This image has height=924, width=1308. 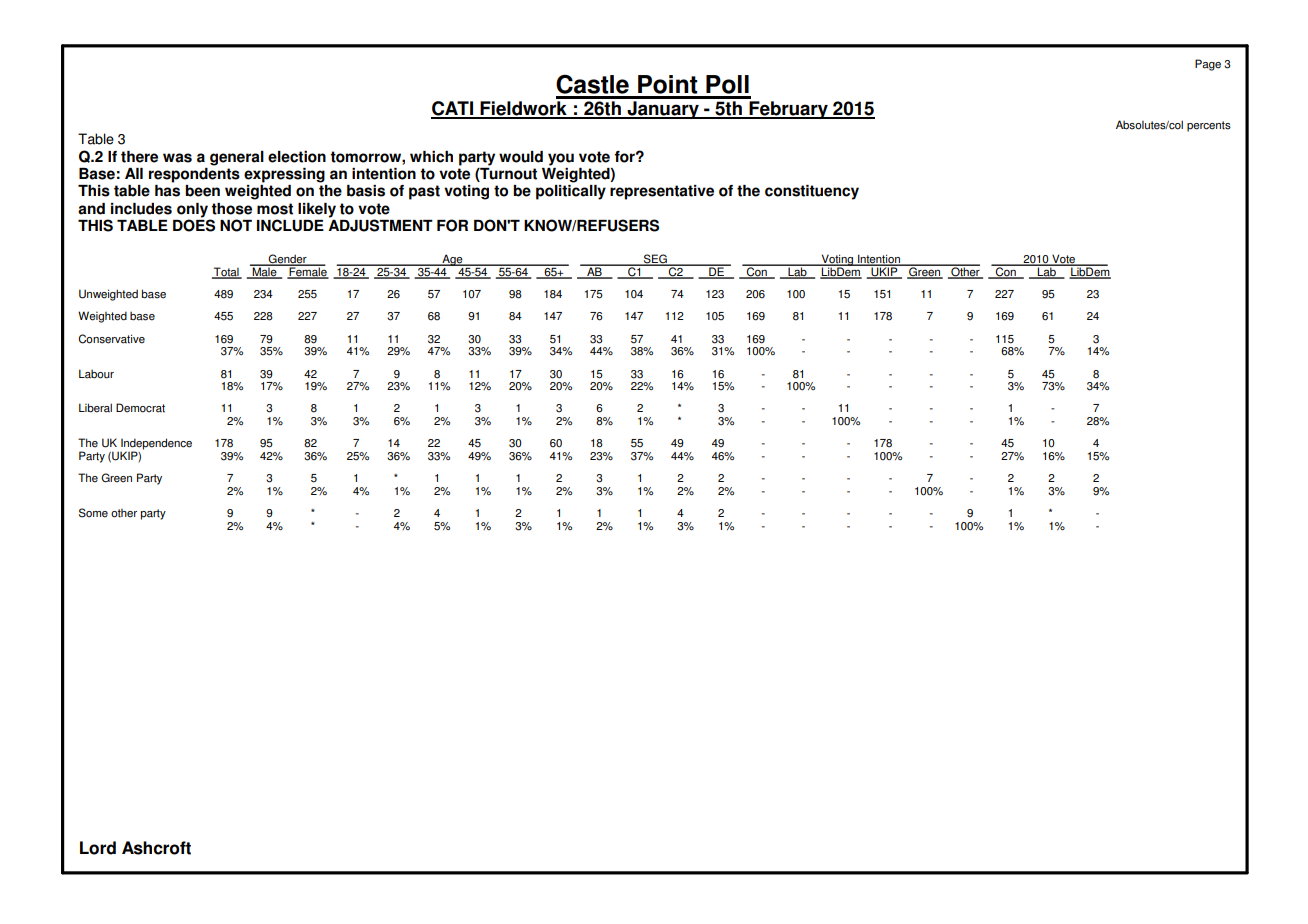 I want to click on SEG, so click(x=655, y=260).
